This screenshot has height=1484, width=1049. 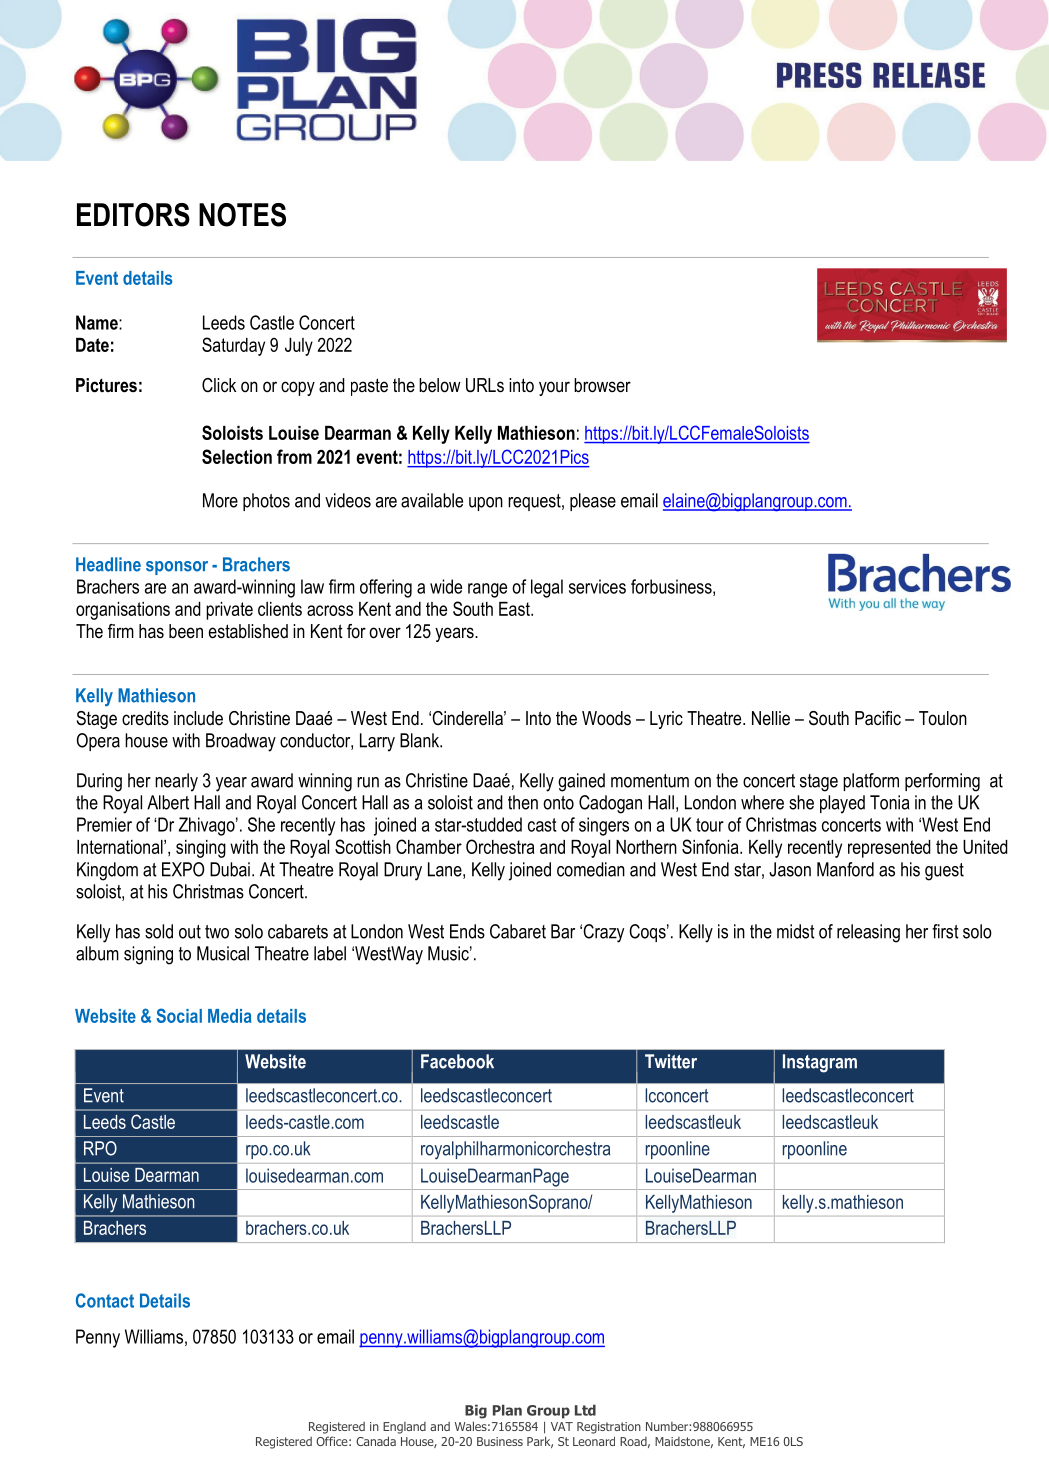 What do you see at coordinates (889, 849) in the screenshot?
I see `represented` at bounding box center [889, 849].
